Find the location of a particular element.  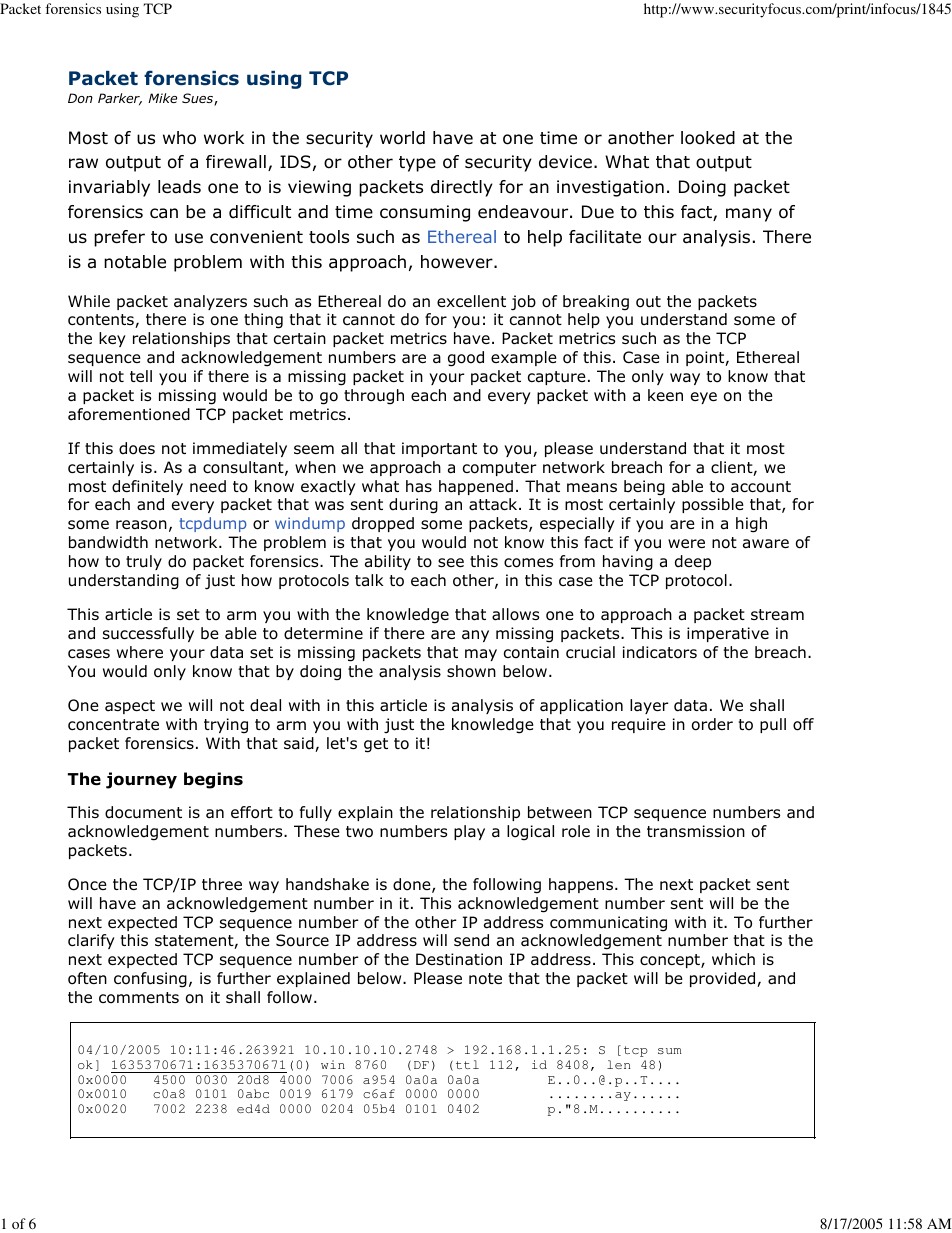

comments is located at coordinates (139, 998).
